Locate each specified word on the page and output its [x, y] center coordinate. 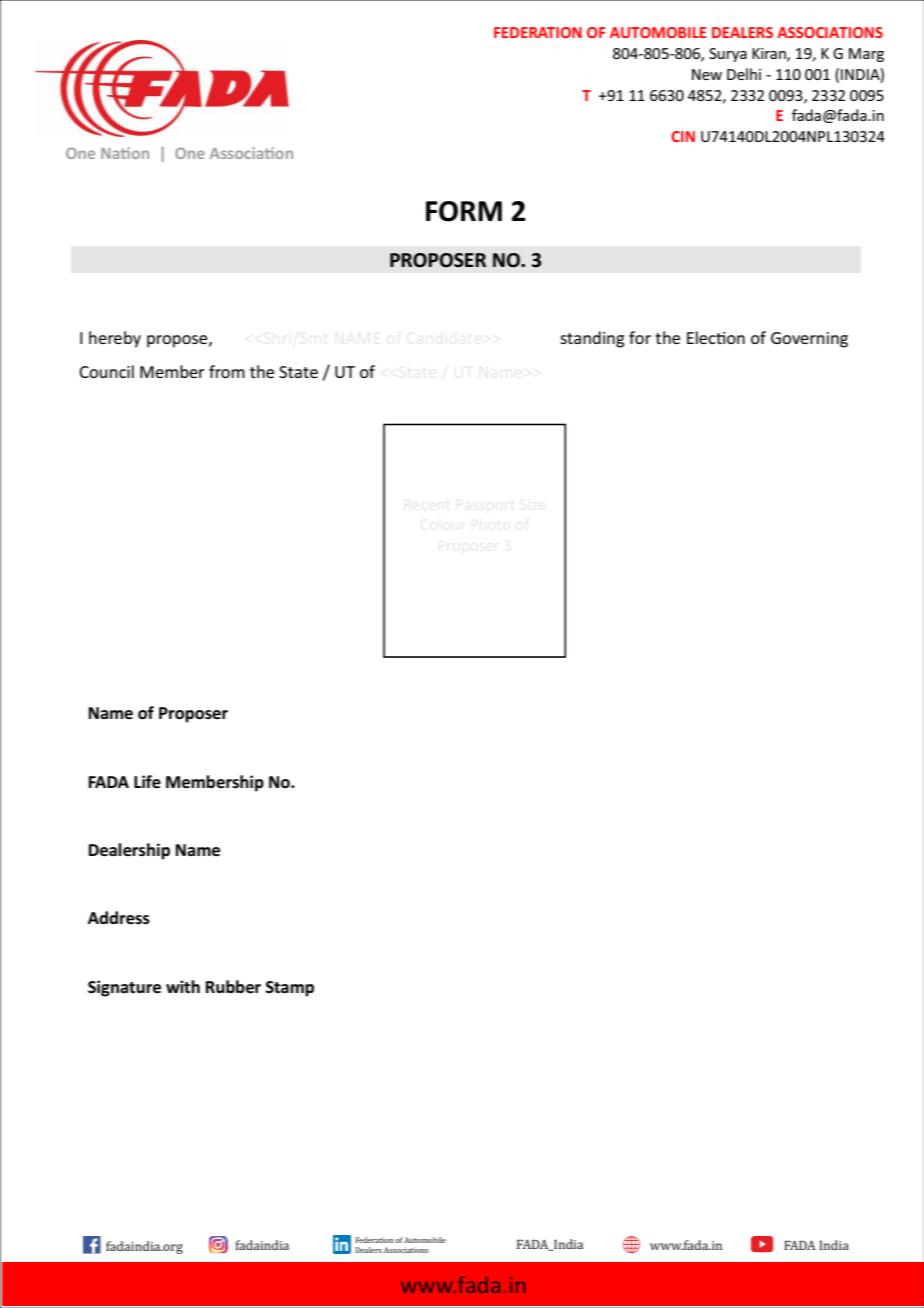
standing [592, 339]
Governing [809, 340]
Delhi [744, 74]
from [227, 371]
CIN [683, 136]
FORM [464, 211]
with [183, 986]
